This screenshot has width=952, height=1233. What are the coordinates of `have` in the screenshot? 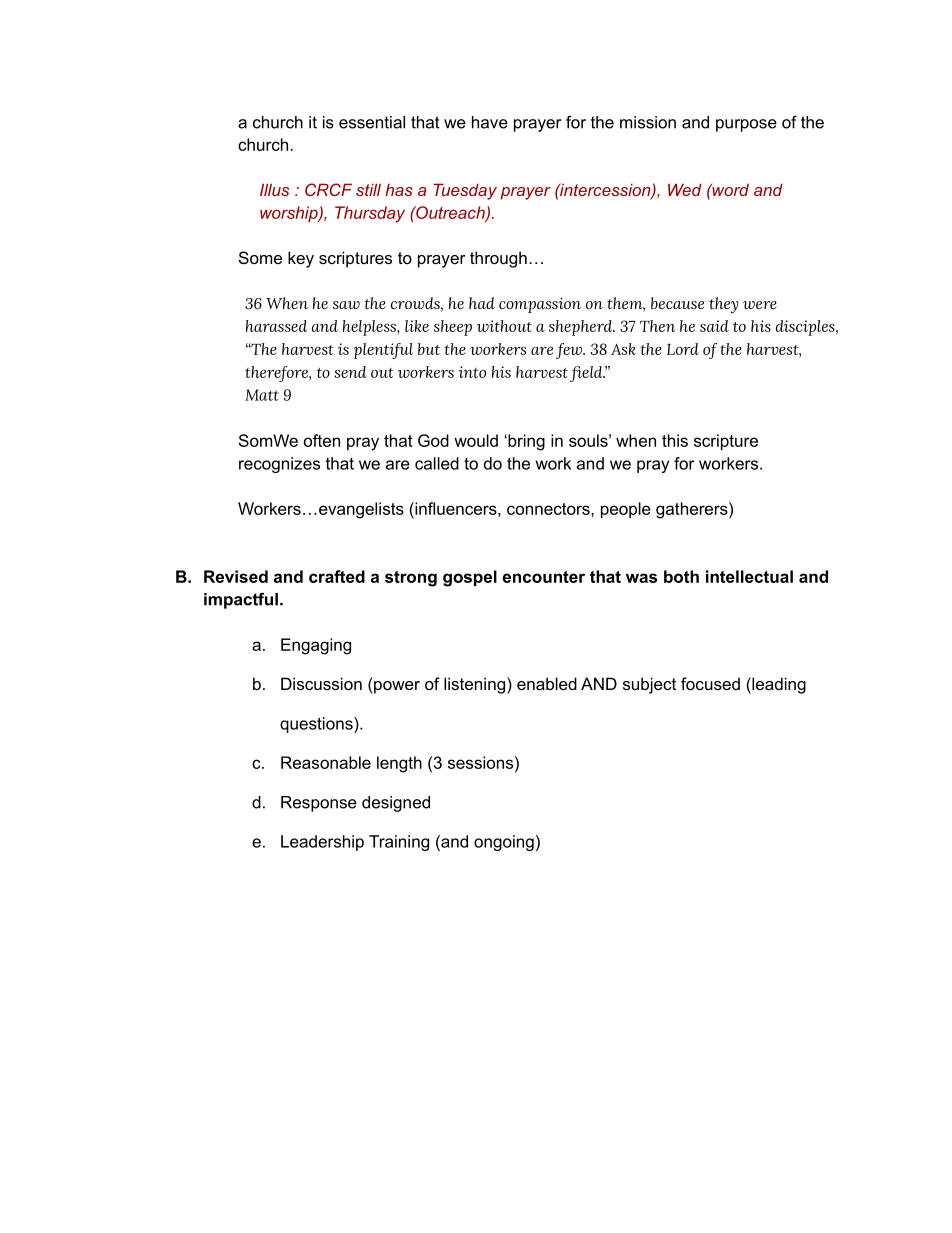 It's located at (490, 122).
